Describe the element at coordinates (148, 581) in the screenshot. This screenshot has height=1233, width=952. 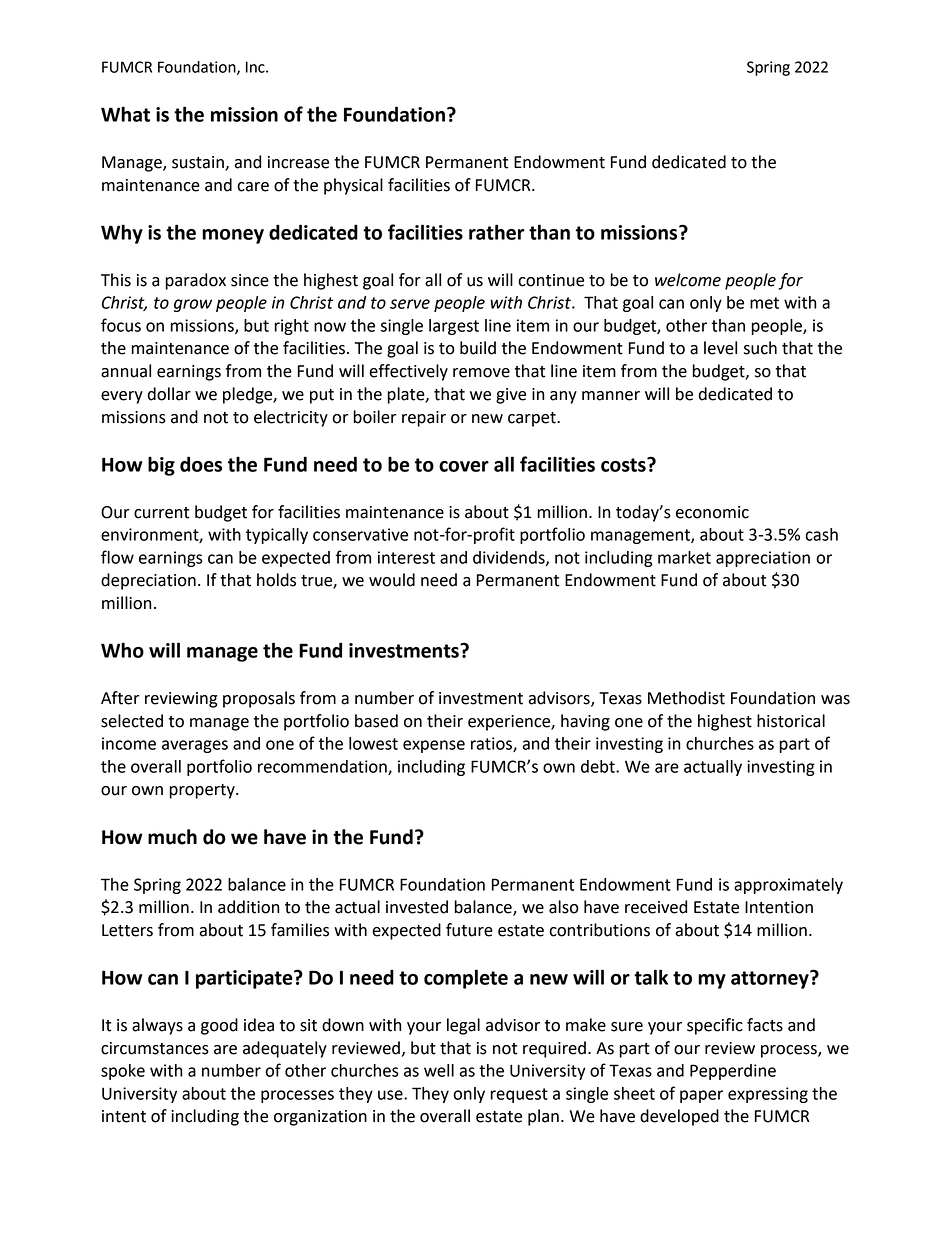
I see `depreciation` at that location.
